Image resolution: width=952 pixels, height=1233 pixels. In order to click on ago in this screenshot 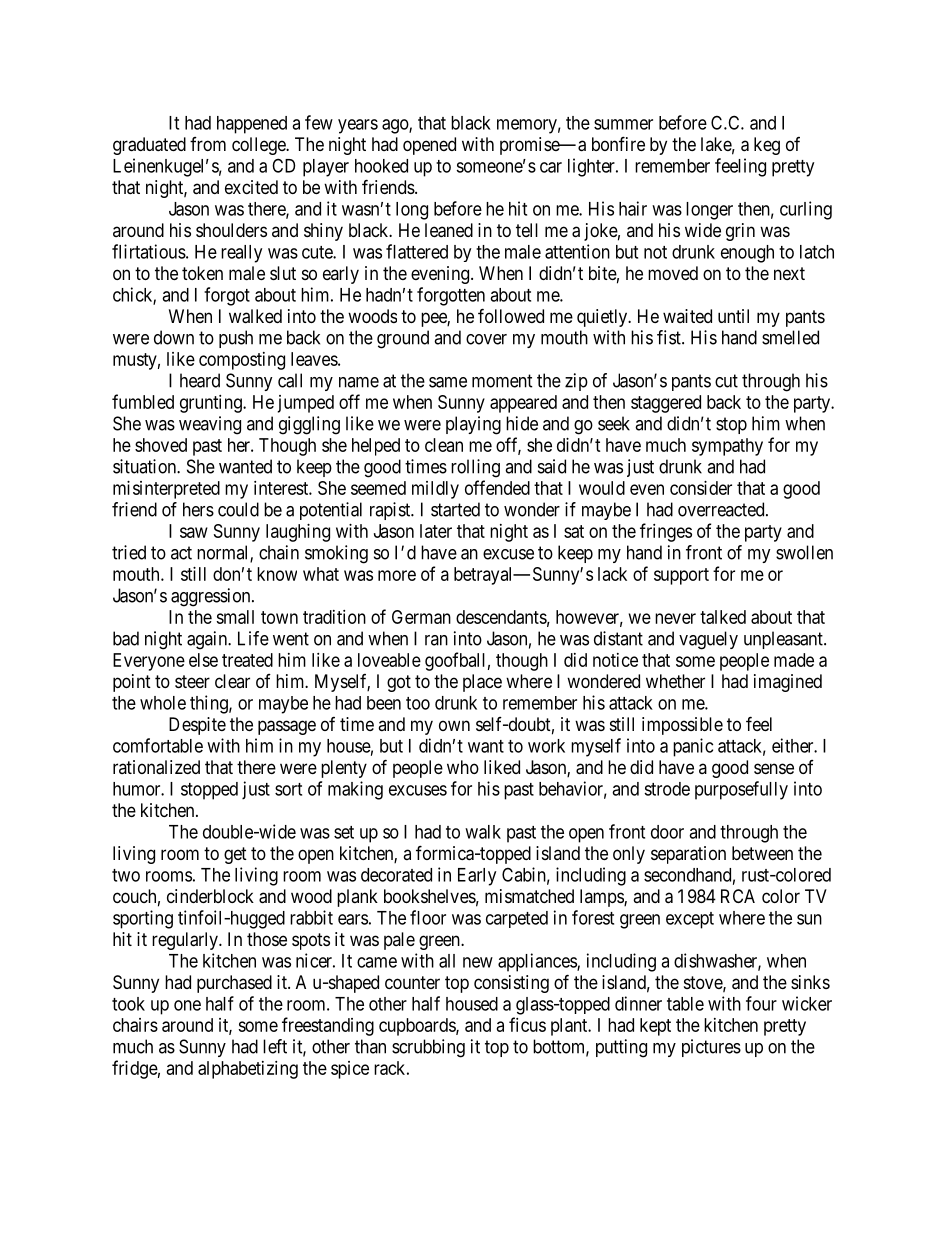, I will do `click(396, 126)`.
